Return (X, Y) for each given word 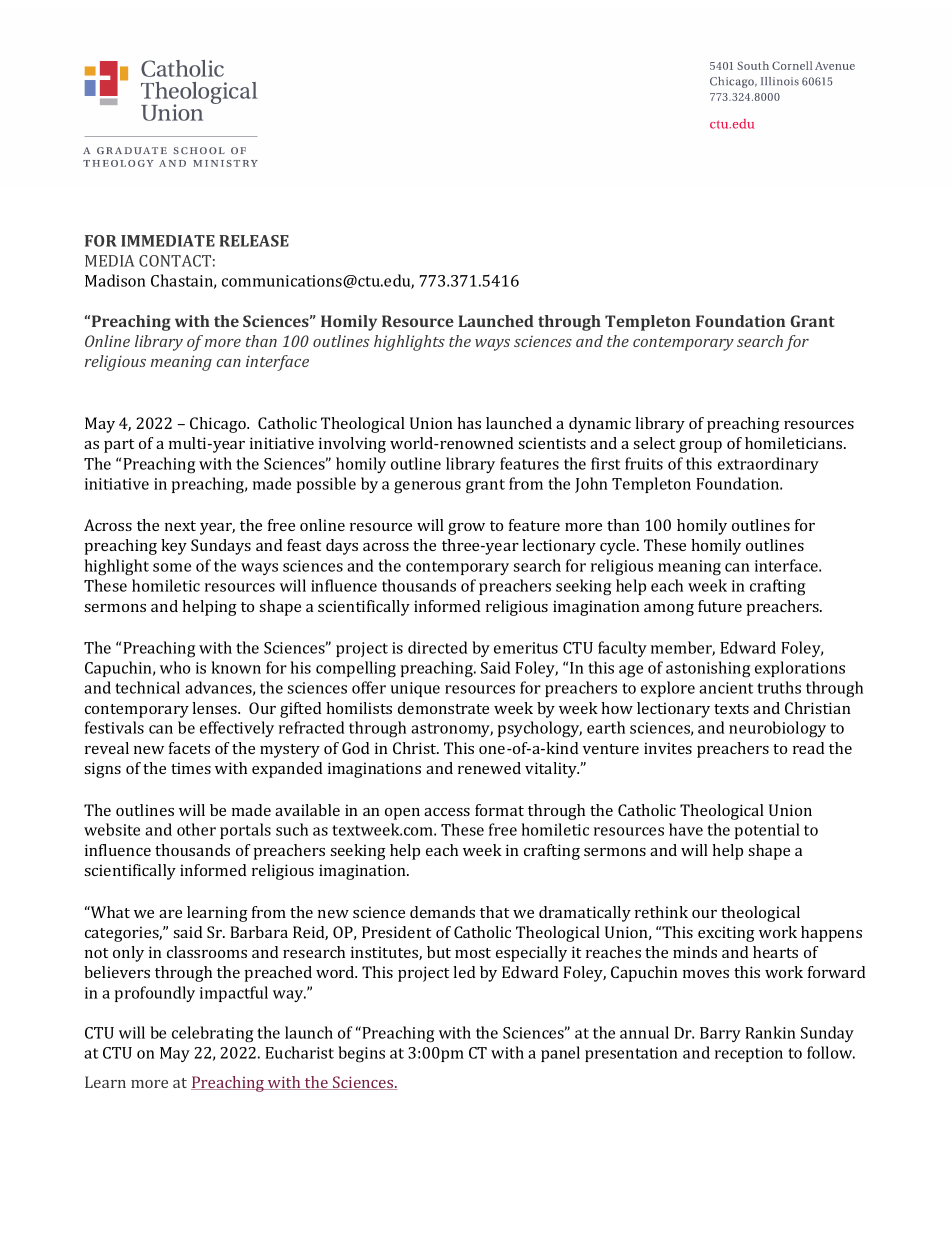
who (175, 667)
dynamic (600, 425)
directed (438, 647)
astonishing (708, 669)
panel (560, 1054)
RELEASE (254, 241)
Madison (115, 280)
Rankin (770, 1032)
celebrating (212, 1034)
